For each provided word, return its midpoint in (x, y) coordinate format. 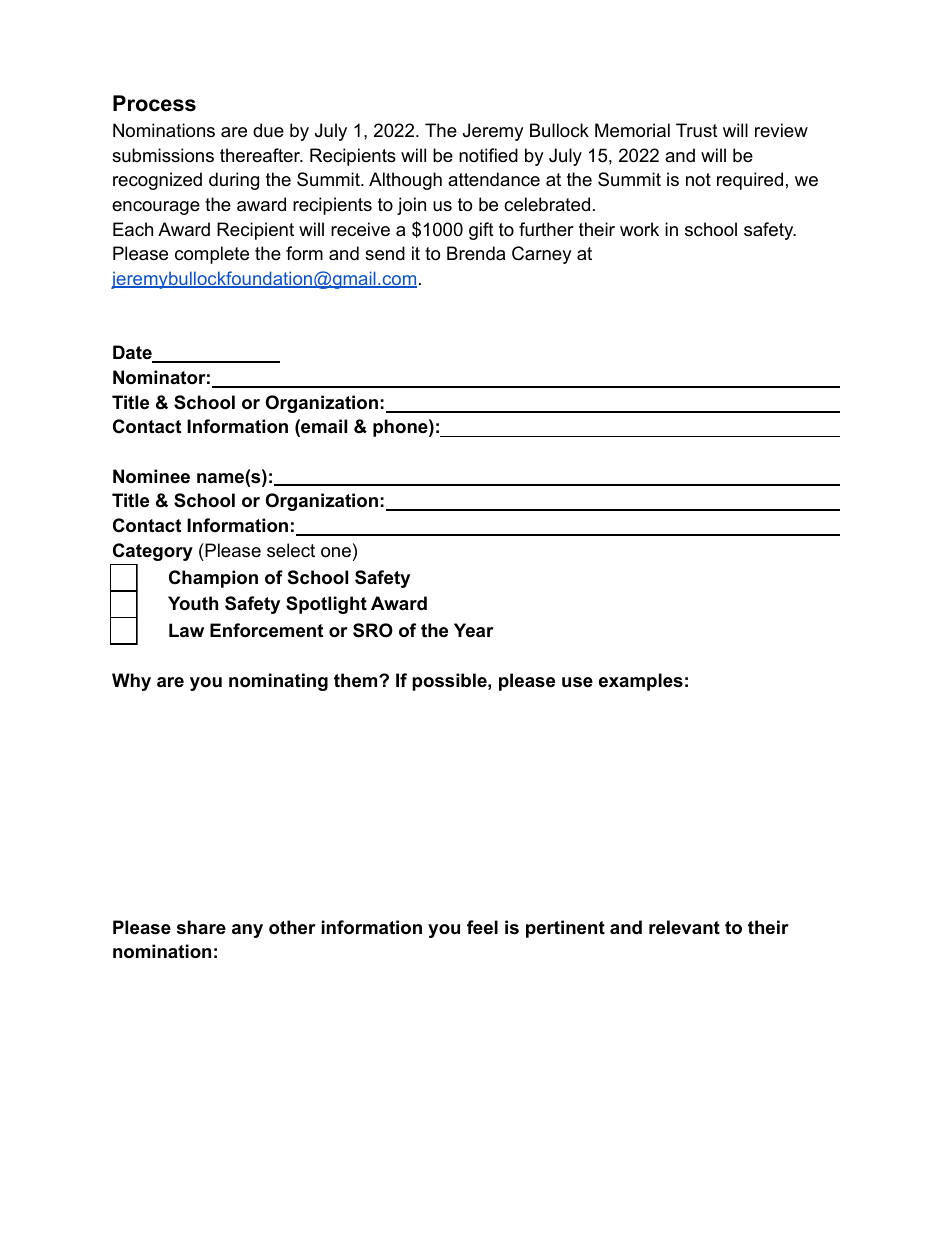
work (639, 229)
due (268, 130)
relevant (684, 927)
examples (641, 682)
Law (186, 630)
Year (474, 630)
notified (488, 155)
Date (133, 353)
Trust (697, 130)
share (201, 927)
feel (482, 927)
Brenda (476, 253)
